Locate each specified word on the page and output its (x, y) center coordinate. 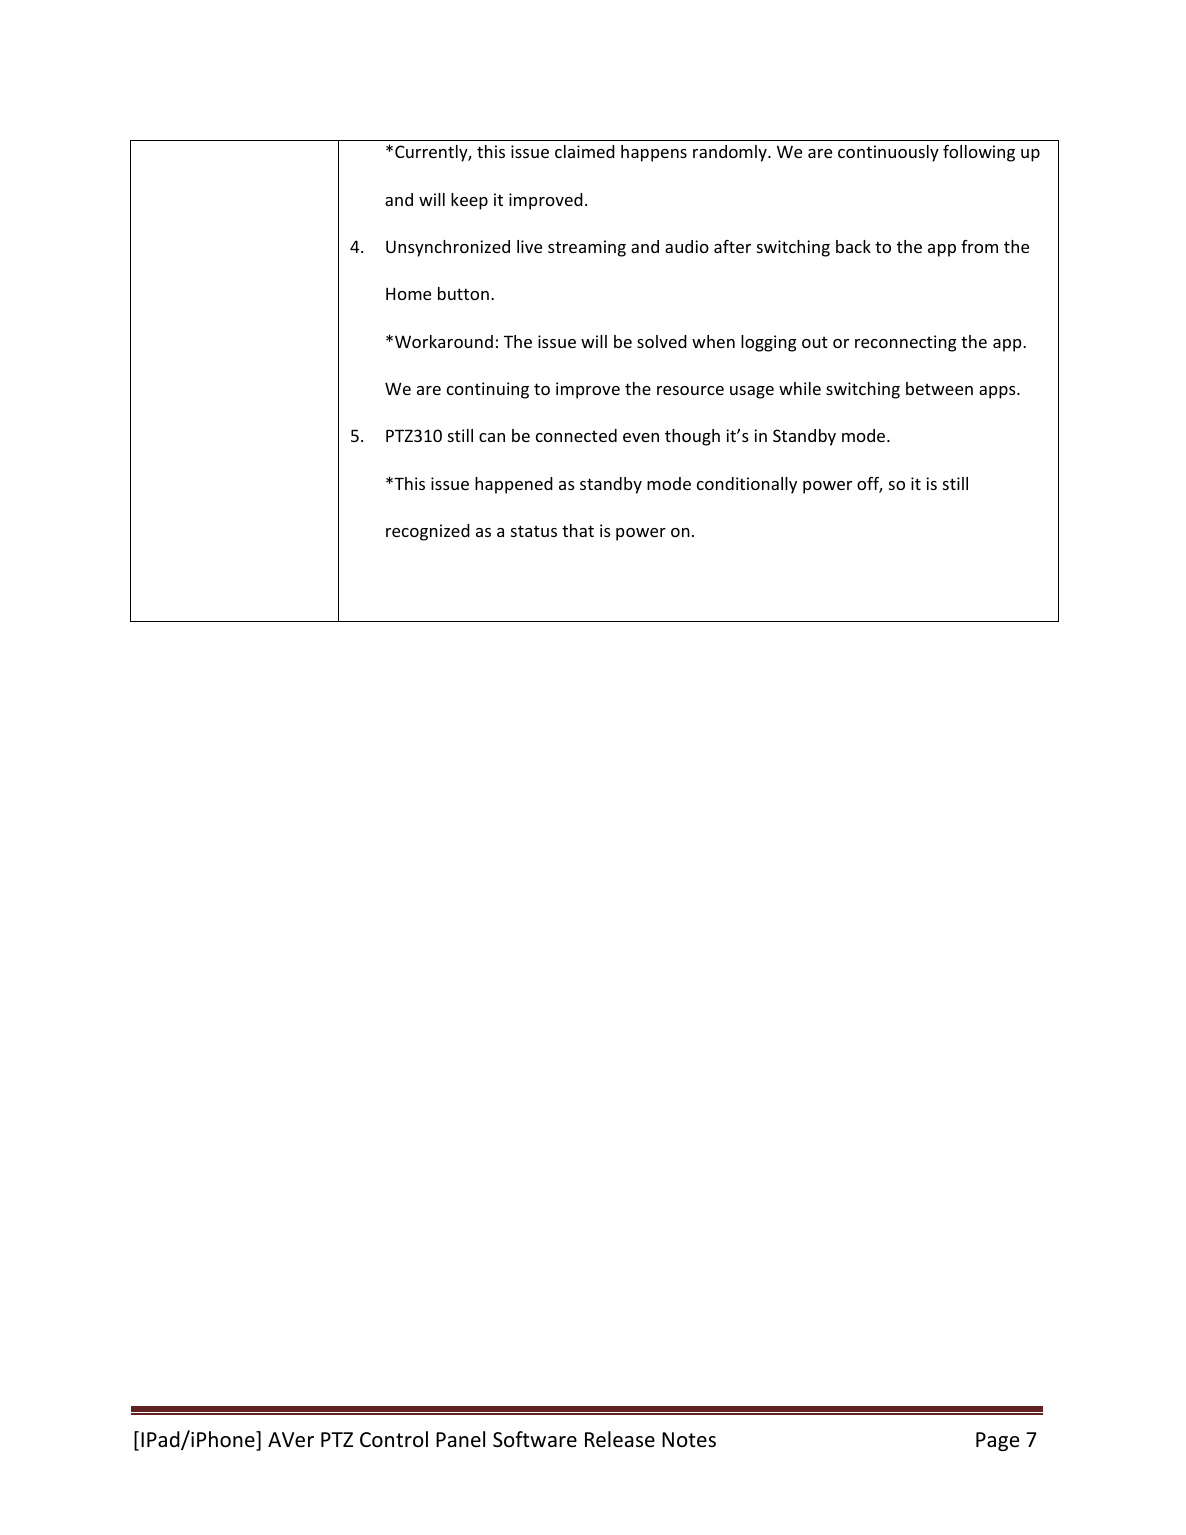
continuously (888, 153)
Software (535, 1439)
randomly (731, 153)
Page (997, 1441)
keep (469, 201)
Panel (460, 1439)
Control (394, 1439)
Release (620, 1439)
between (939, 388)
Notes (689, 1439)
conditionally (747, 485)
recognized (428, 532)
